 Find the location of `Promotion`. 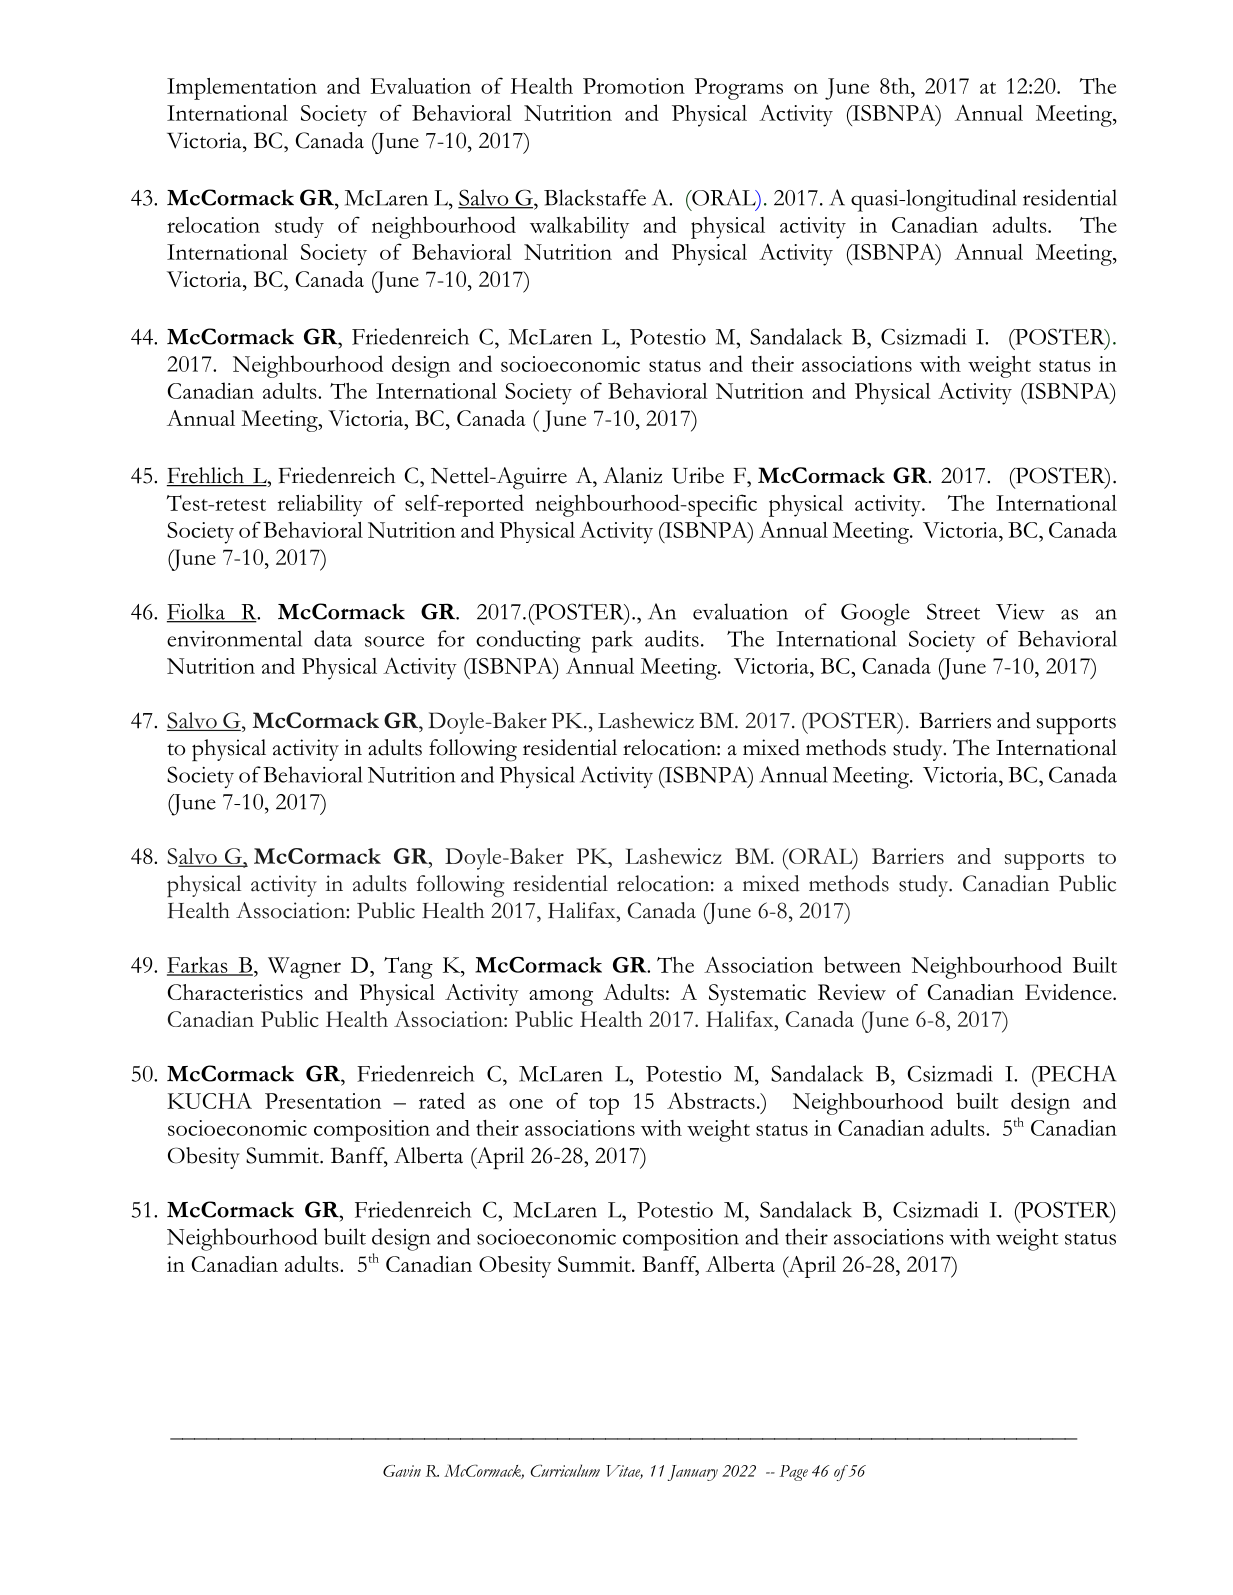

Promotion is located at coordinates (634, 86).
